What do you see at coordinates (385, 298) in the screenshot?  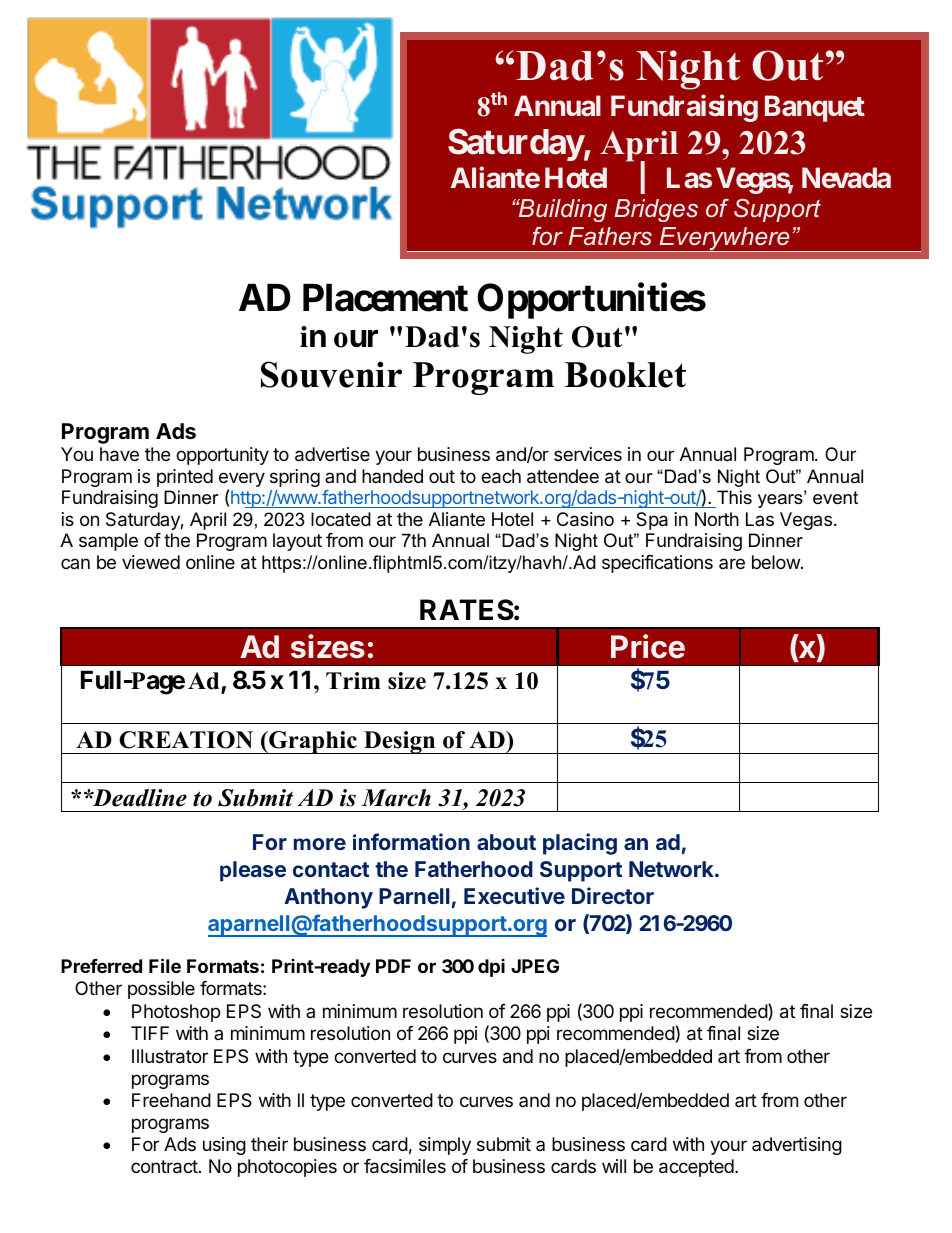 I see `Placement` at bounding box center [385, 298].
